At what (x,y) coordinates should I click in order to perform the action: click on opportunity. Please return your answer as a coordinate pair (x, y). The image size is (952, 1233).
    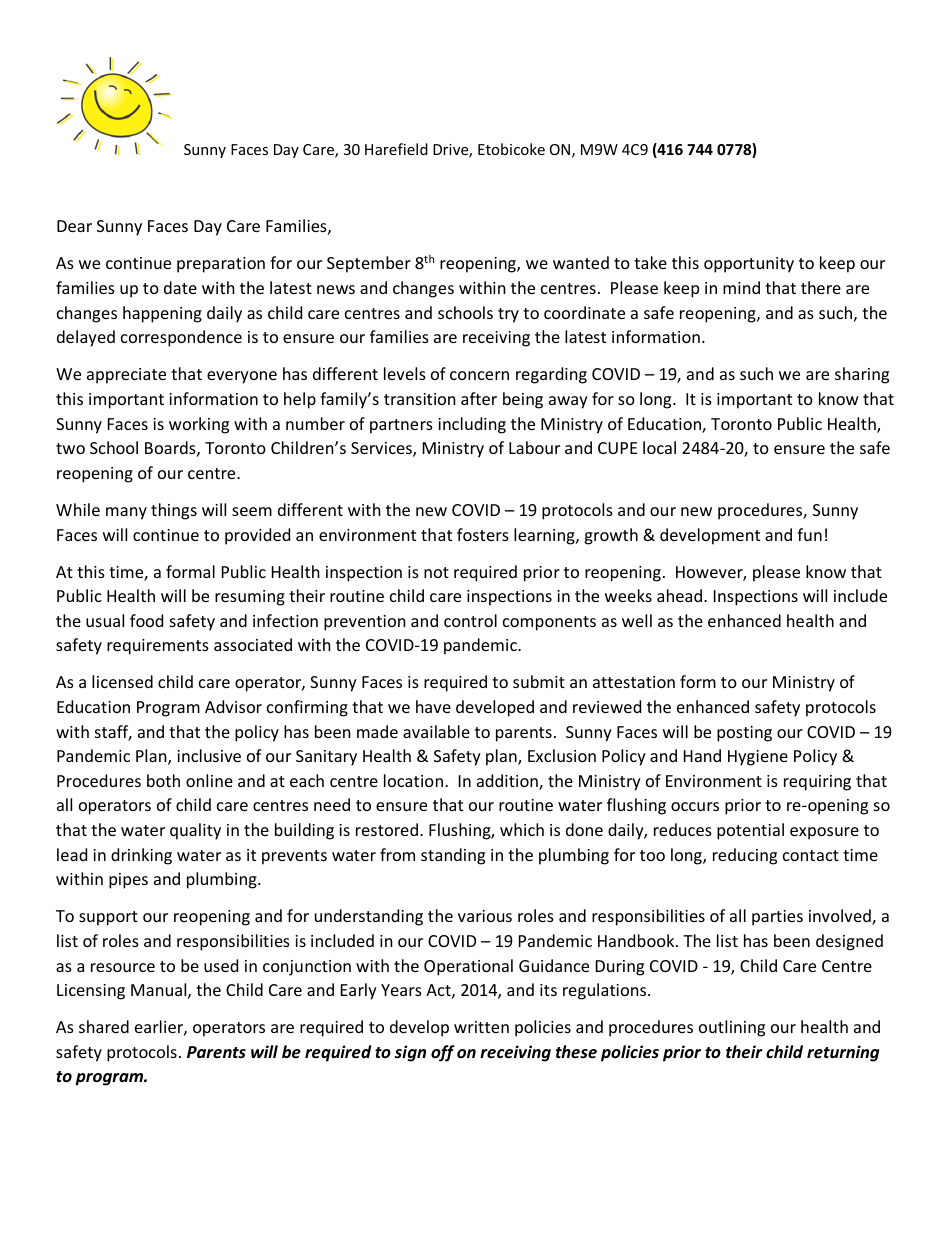
    Looking at the image, I should click on (749, 265).
